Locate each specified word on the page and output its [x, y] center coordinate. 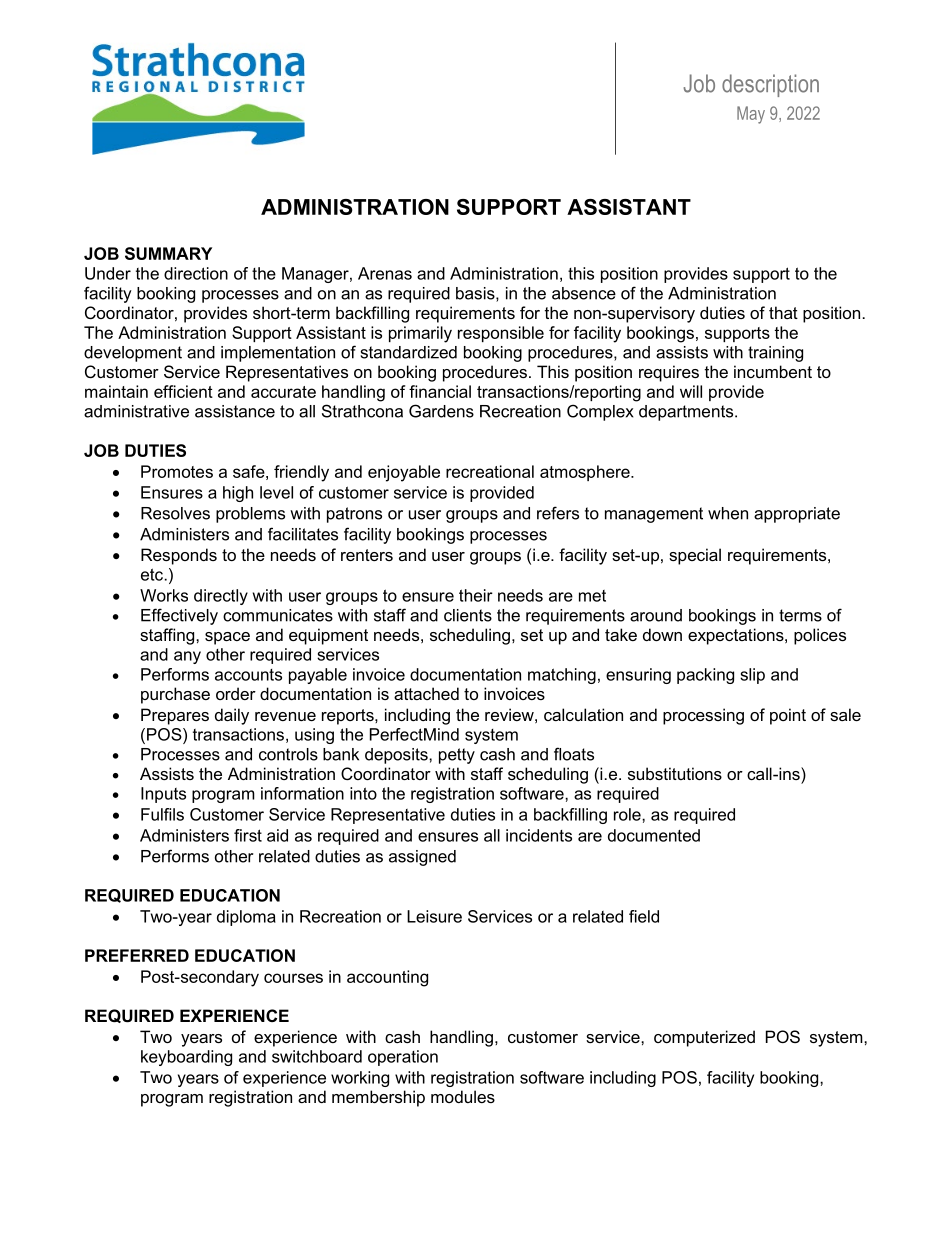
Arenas [385, 273]
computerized [704, 1038]
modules [463, 1096]
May [751, 115]
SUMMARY [168, 253]
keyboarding [186, 1058]
